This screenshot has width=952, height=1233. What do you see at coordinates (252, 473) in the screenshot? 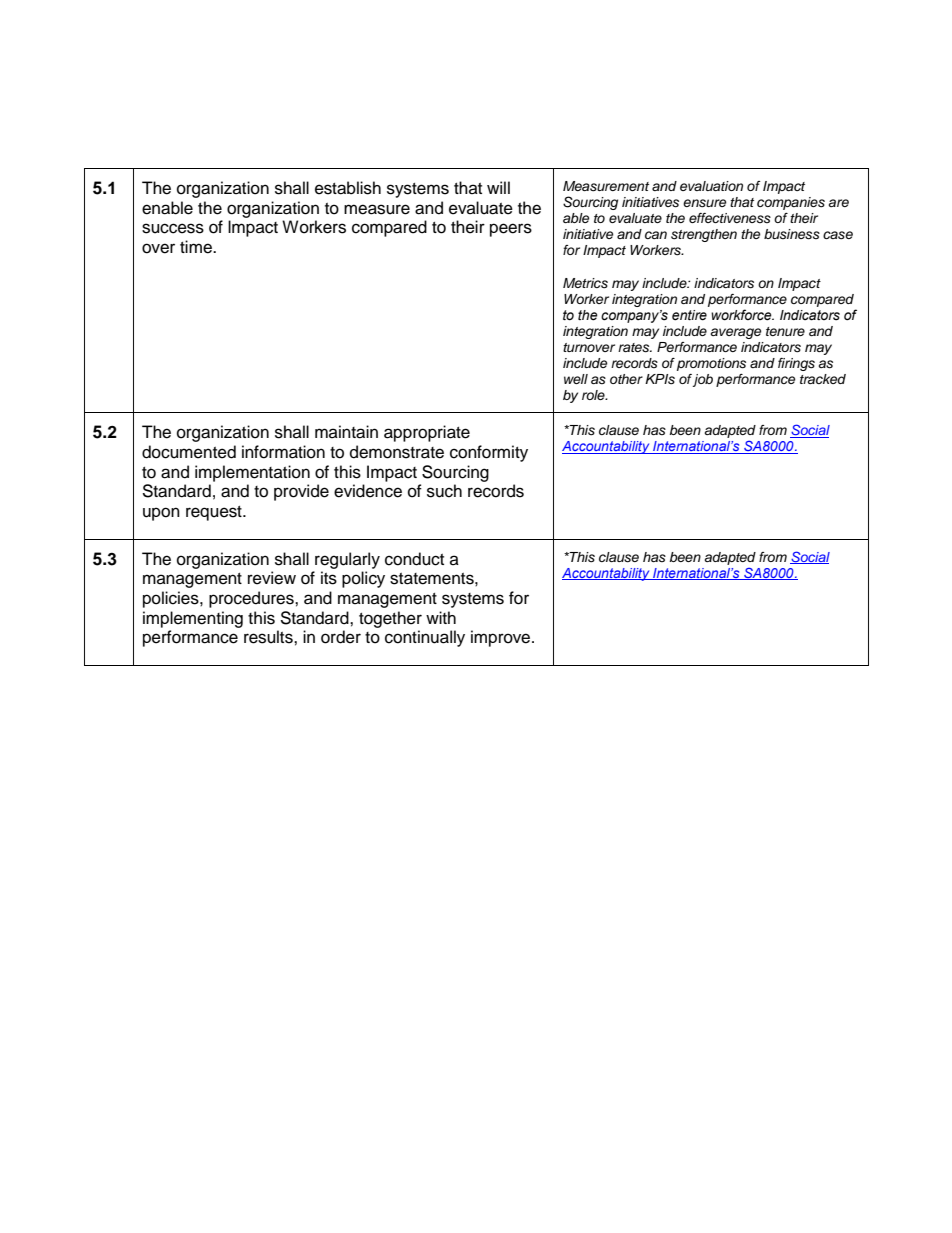
I see `implementation` at bounding box center [252, 473].
